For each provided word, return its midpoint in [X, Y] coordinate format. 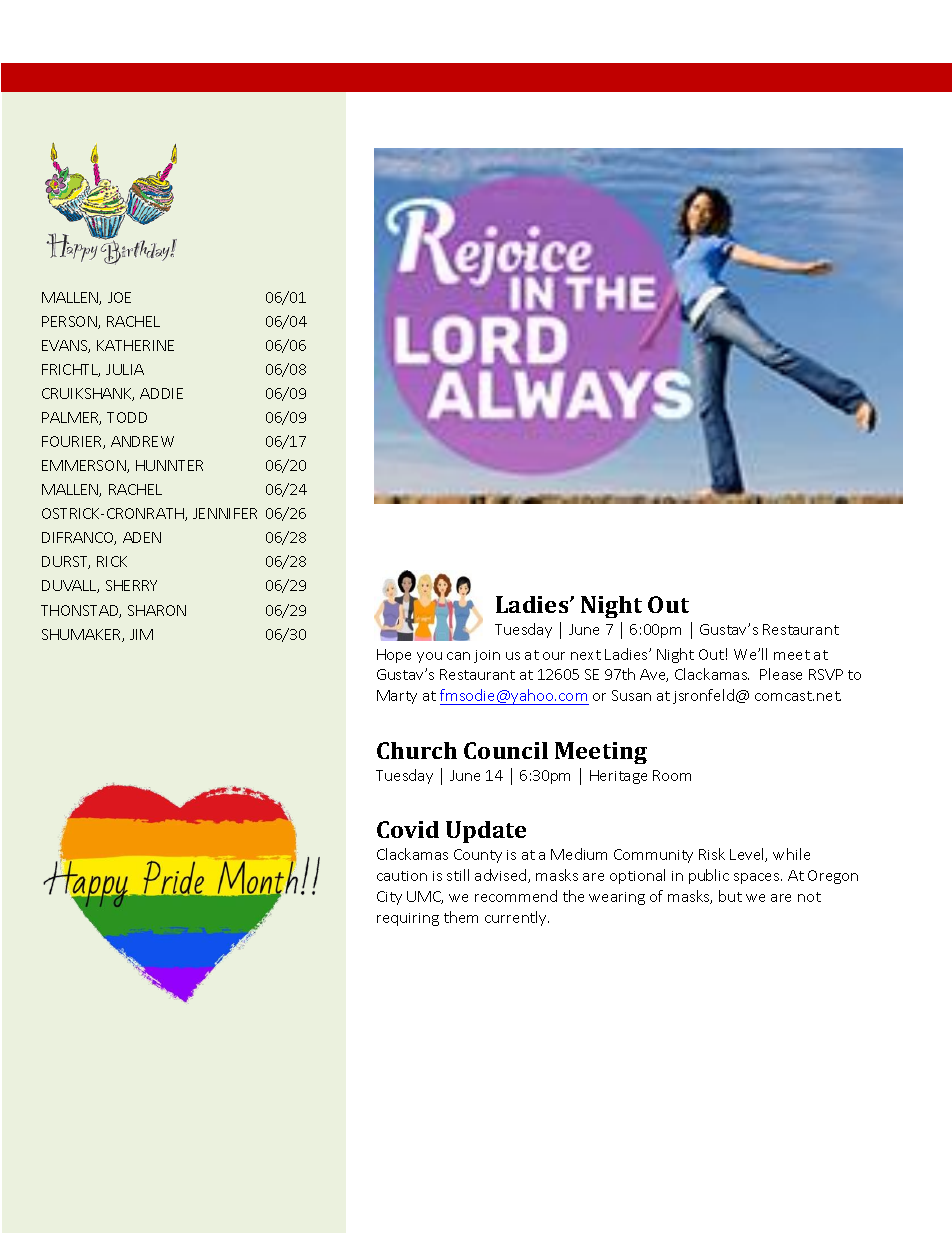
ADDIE [161, 393]
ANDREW [142, 441]
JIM [141, 634]
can [458, 656]
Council [506, 750]
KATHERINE [135, 345]
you [429, 657]
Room [672, 775]
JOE [119, 297]
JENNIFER [225, 513]
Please [781, 674]
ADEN [142, 537]
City [389, 898]
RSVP [826, 674]
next [586, 655]
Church [417, 750]
